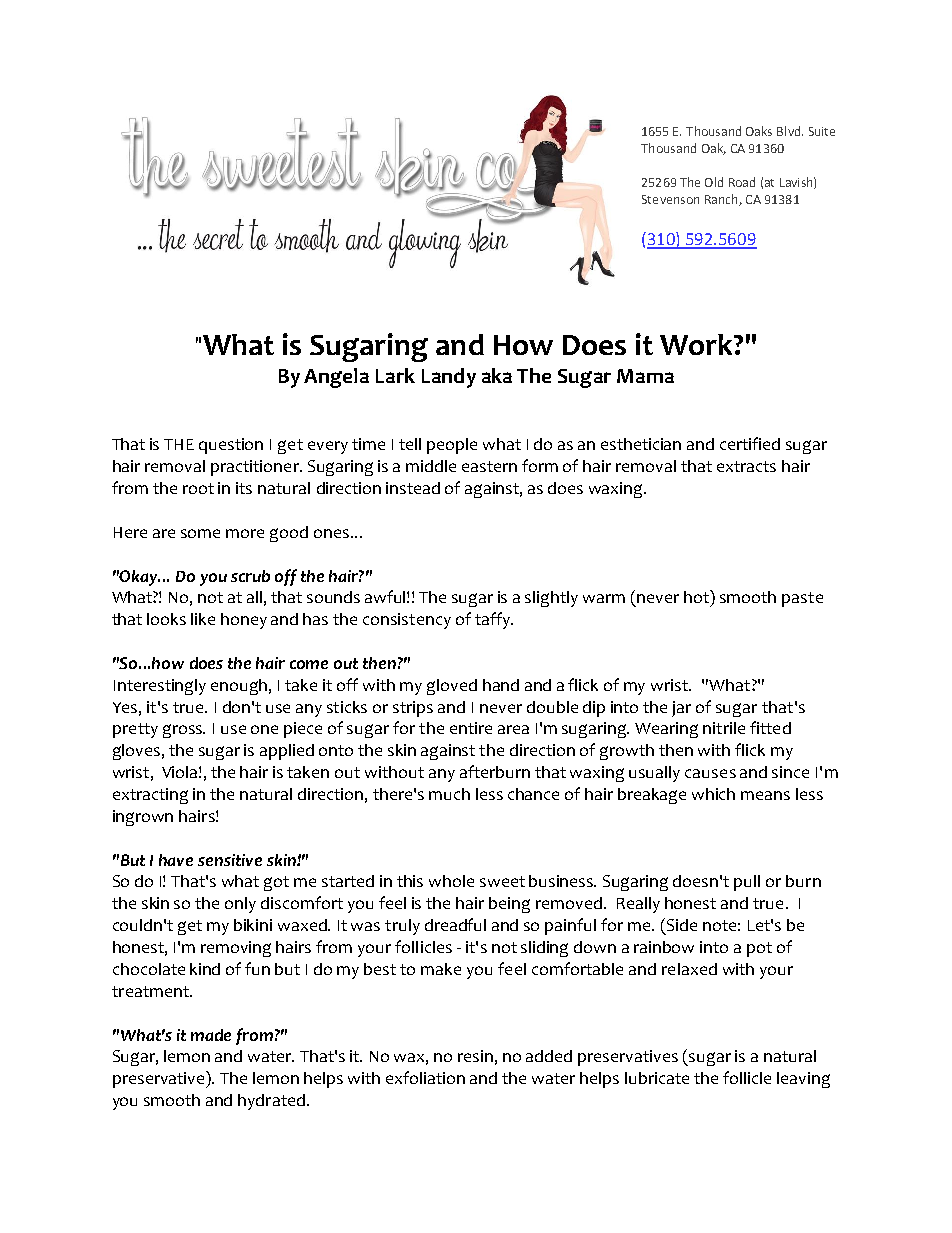  I want to click on Angela, so click(336, 378).
